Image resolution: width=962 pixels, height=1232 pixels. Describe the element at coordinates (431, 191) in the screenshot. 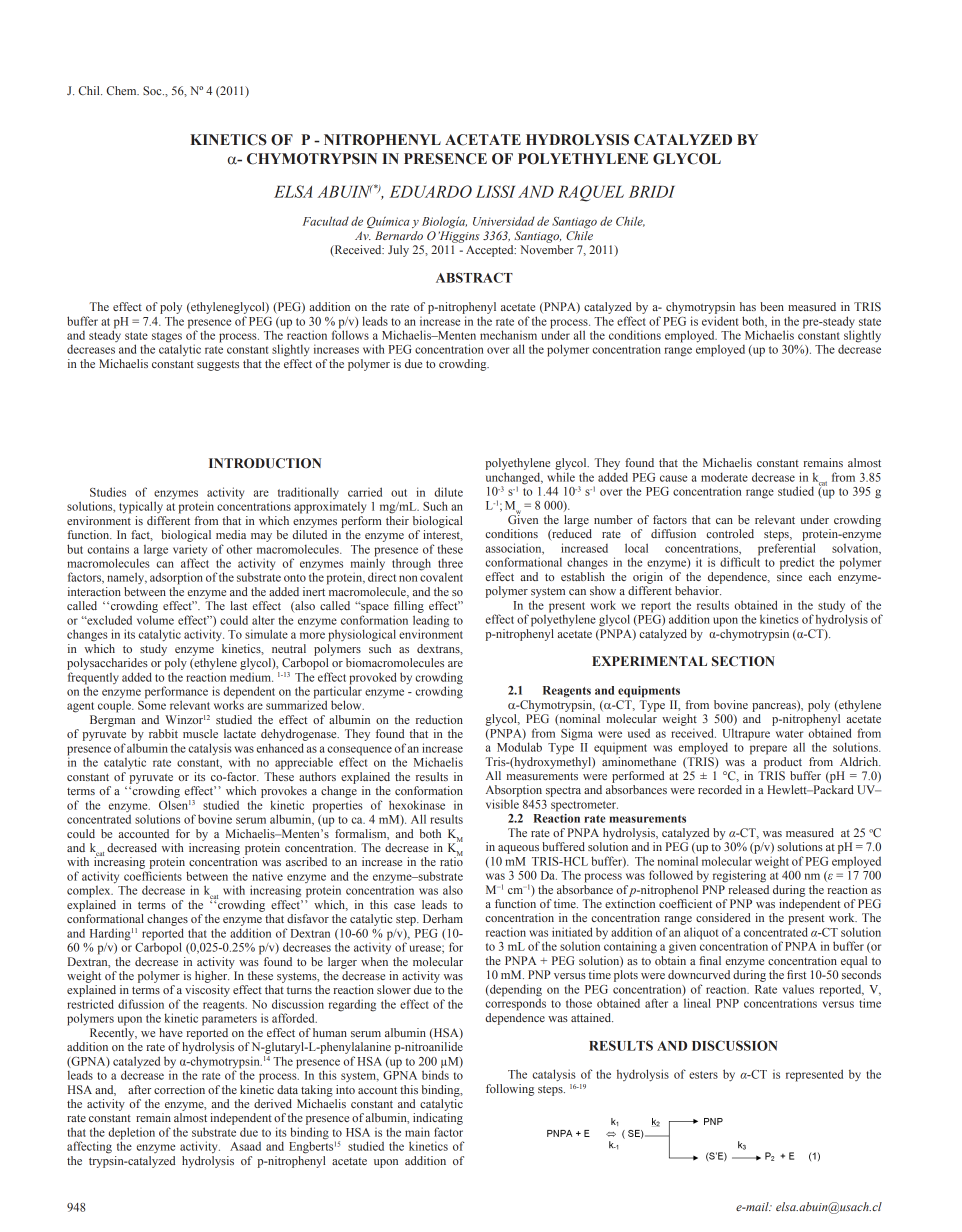

I see `EDUARDO` at that location.
